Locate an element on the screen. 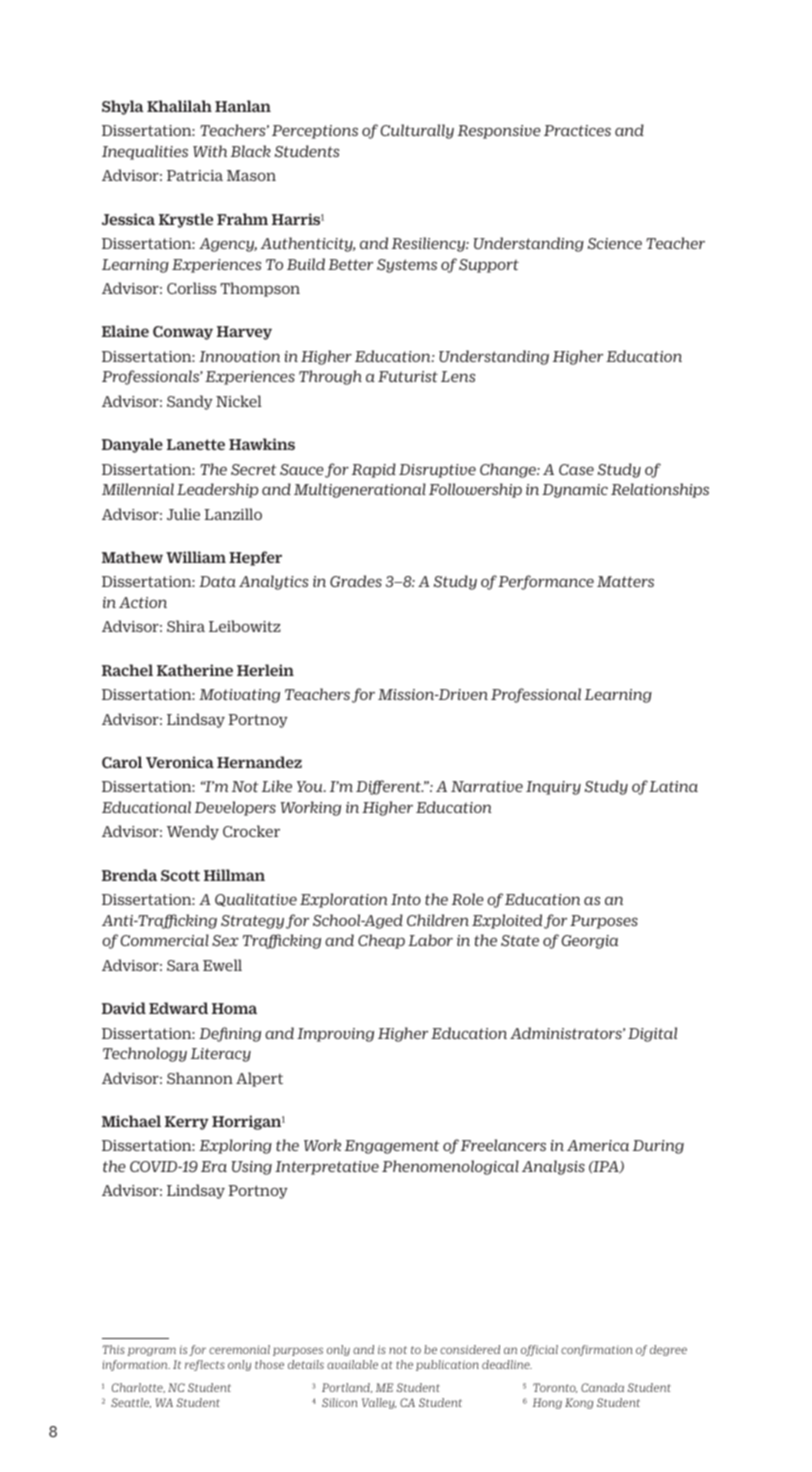  Grades is located at coordinates (356, 581).
